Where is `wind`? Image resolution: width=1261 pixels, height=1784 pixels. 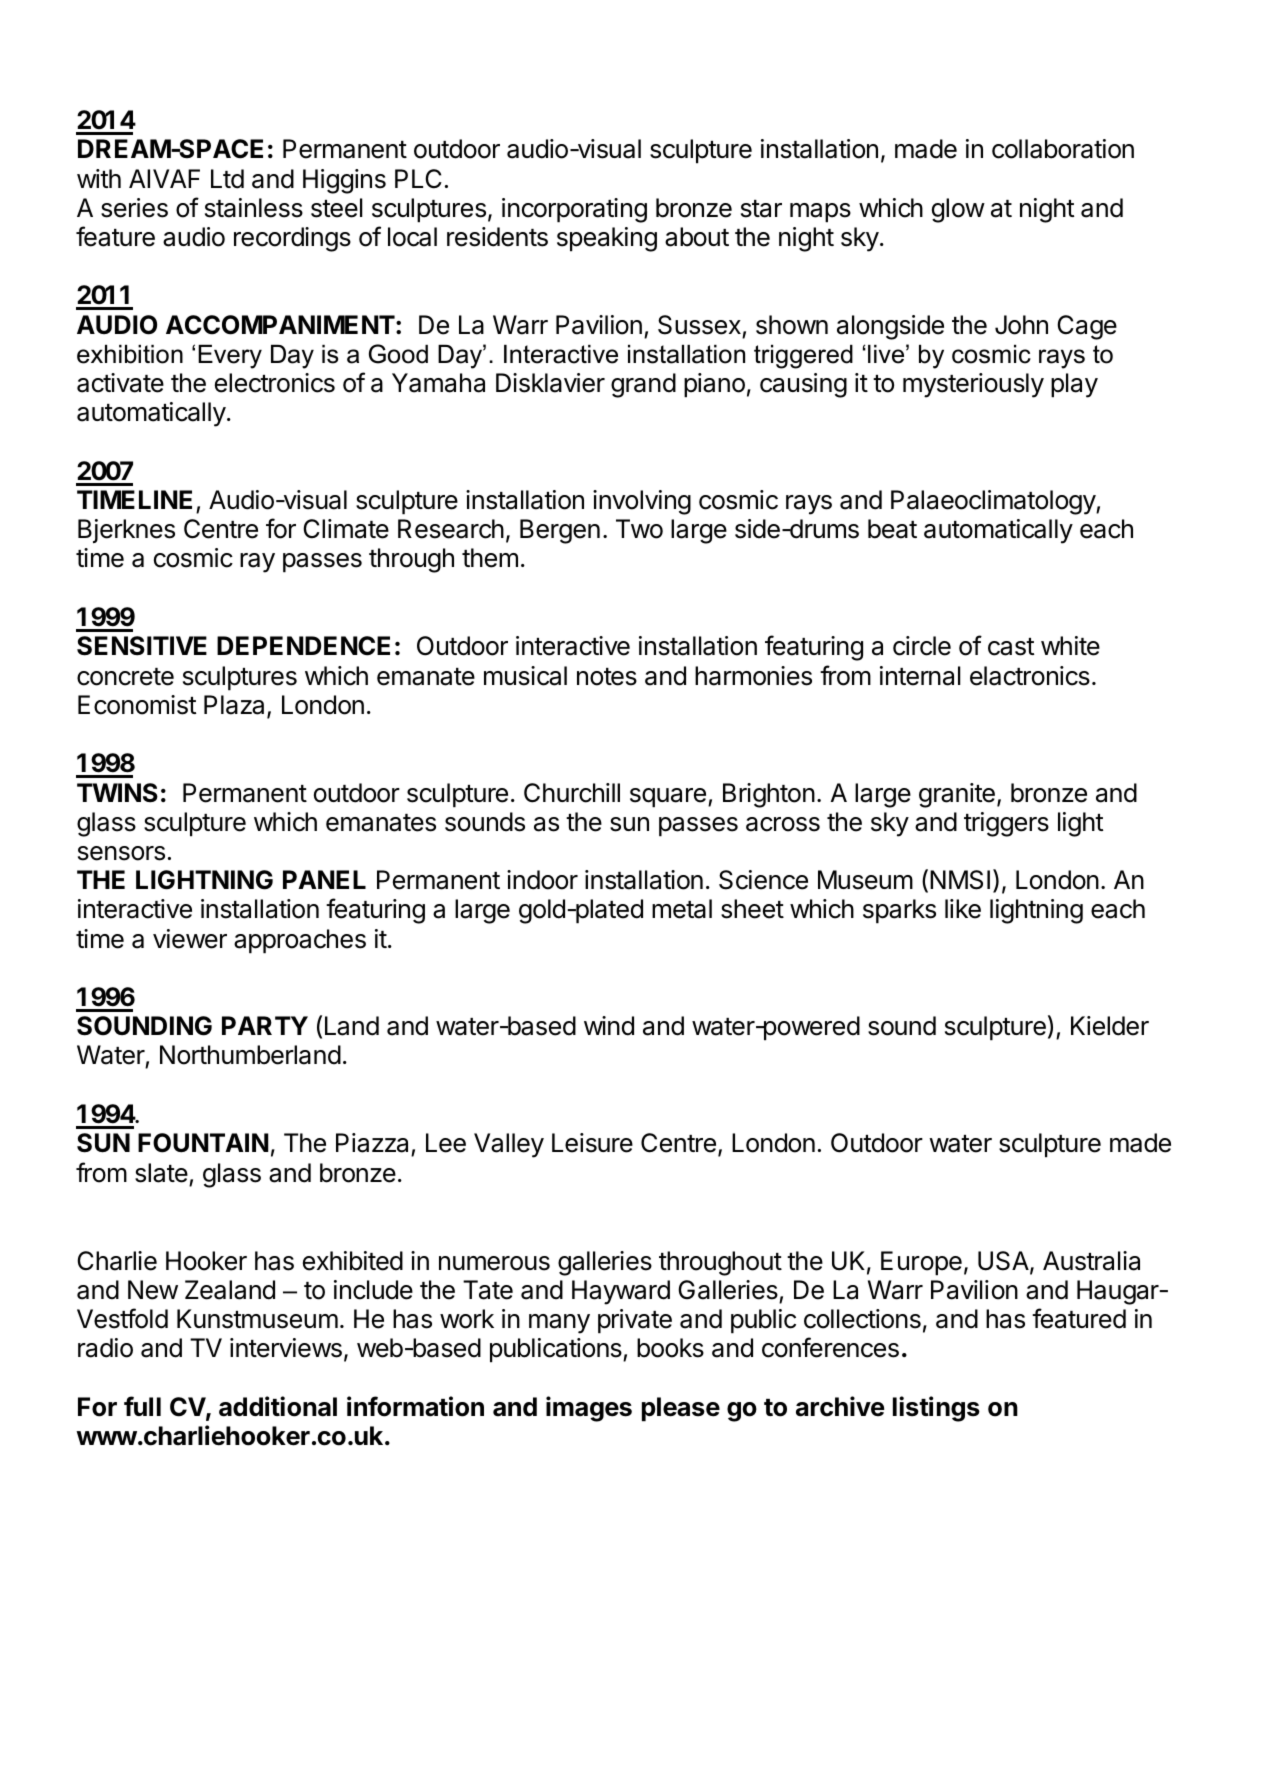
wind is located at coordinates (609, 1026).
